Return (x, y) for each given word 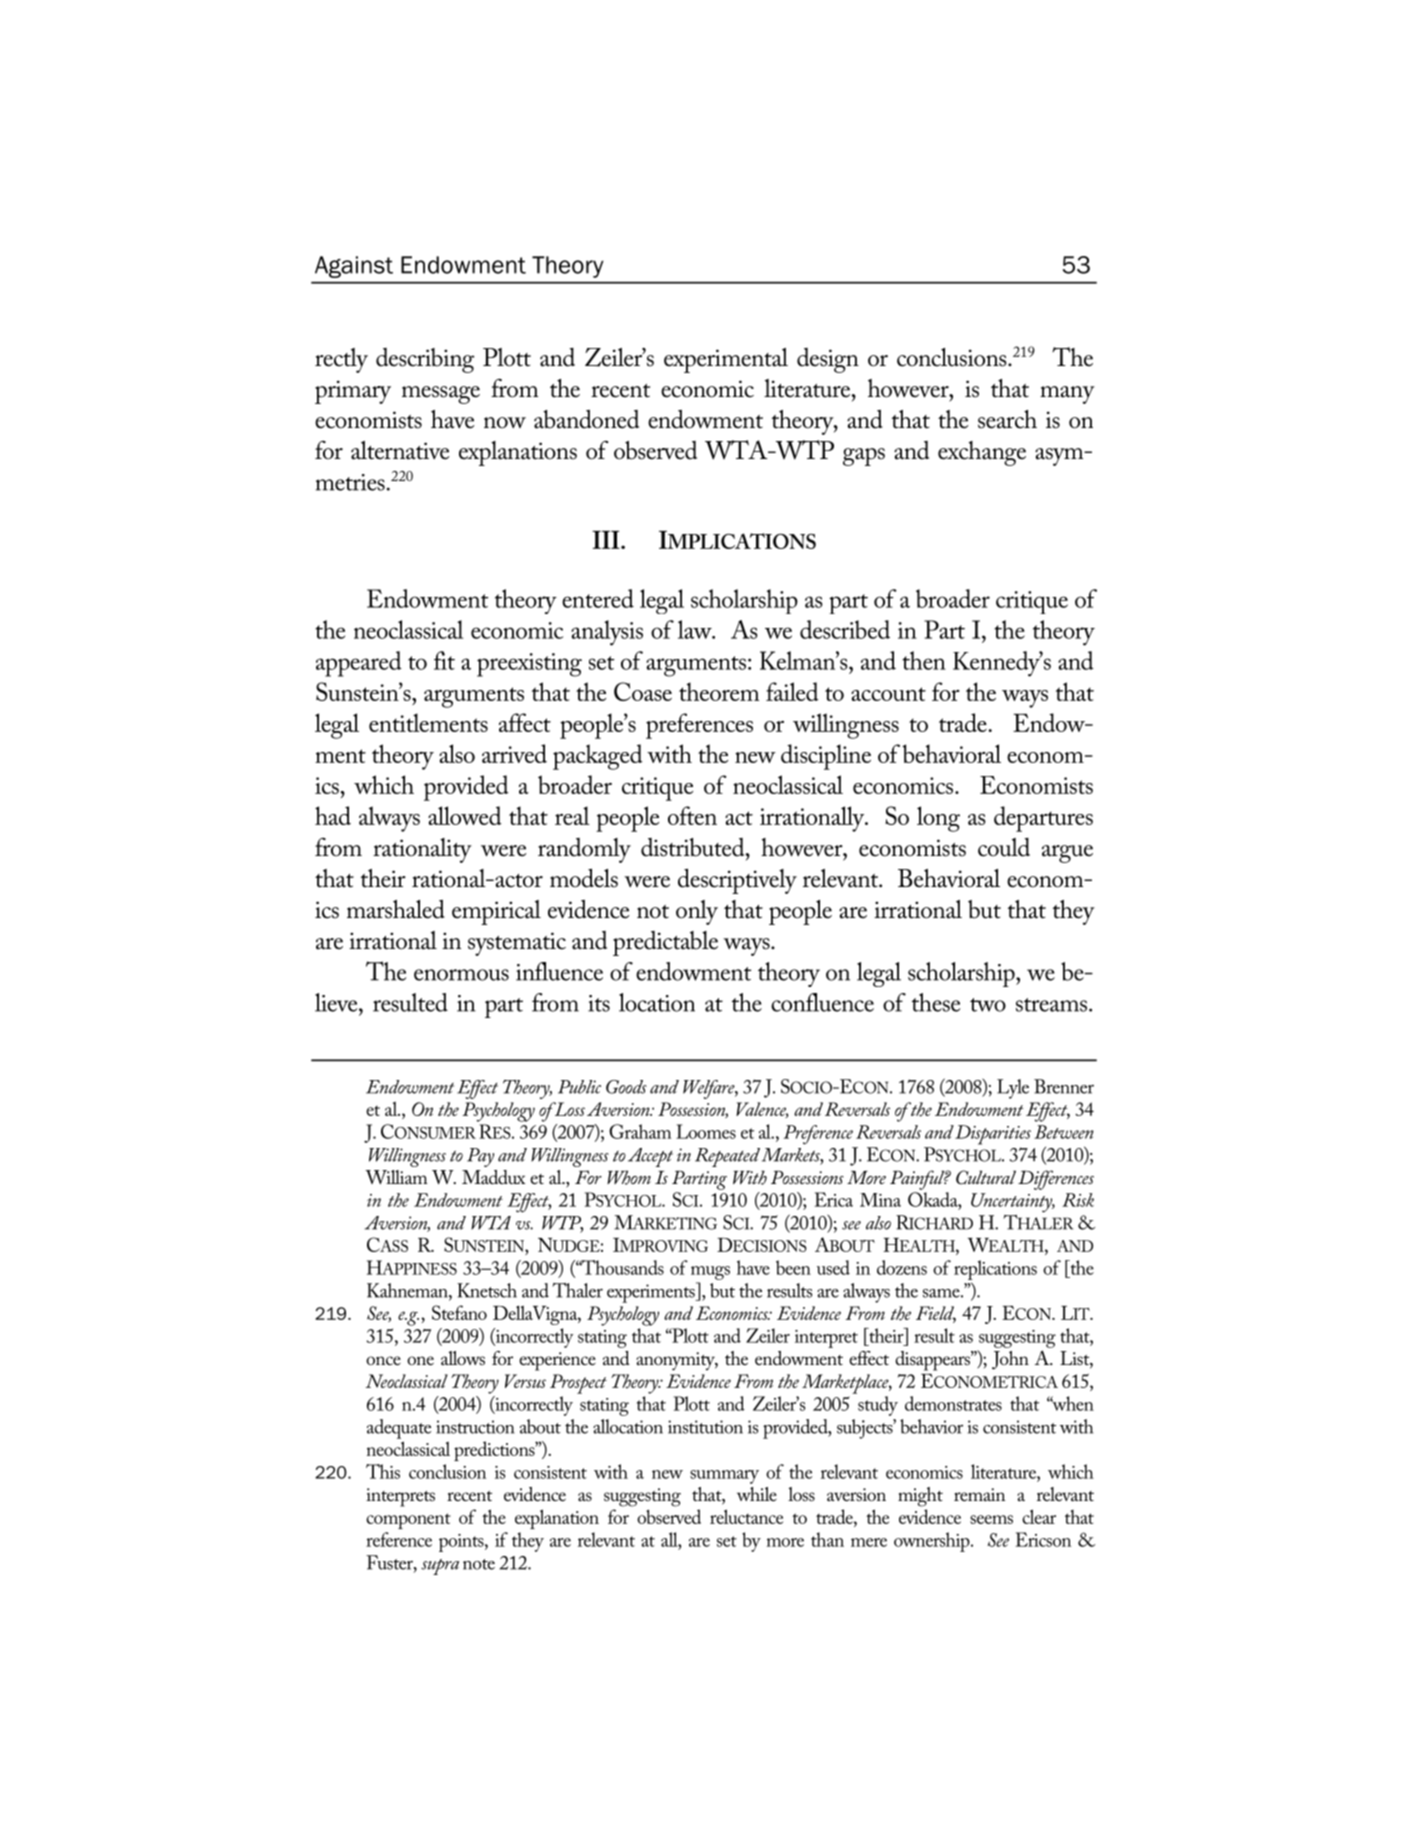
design (828, 360)
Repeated (727, 1157)
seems (991, 1519)
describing (425, 360)
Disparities (993, 1135)
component (408, 1521)
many (1067, 395)
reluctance (746, 1516)
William (396, 1177)
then (924, 660)
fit (444, 660)
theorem (719, 691)
